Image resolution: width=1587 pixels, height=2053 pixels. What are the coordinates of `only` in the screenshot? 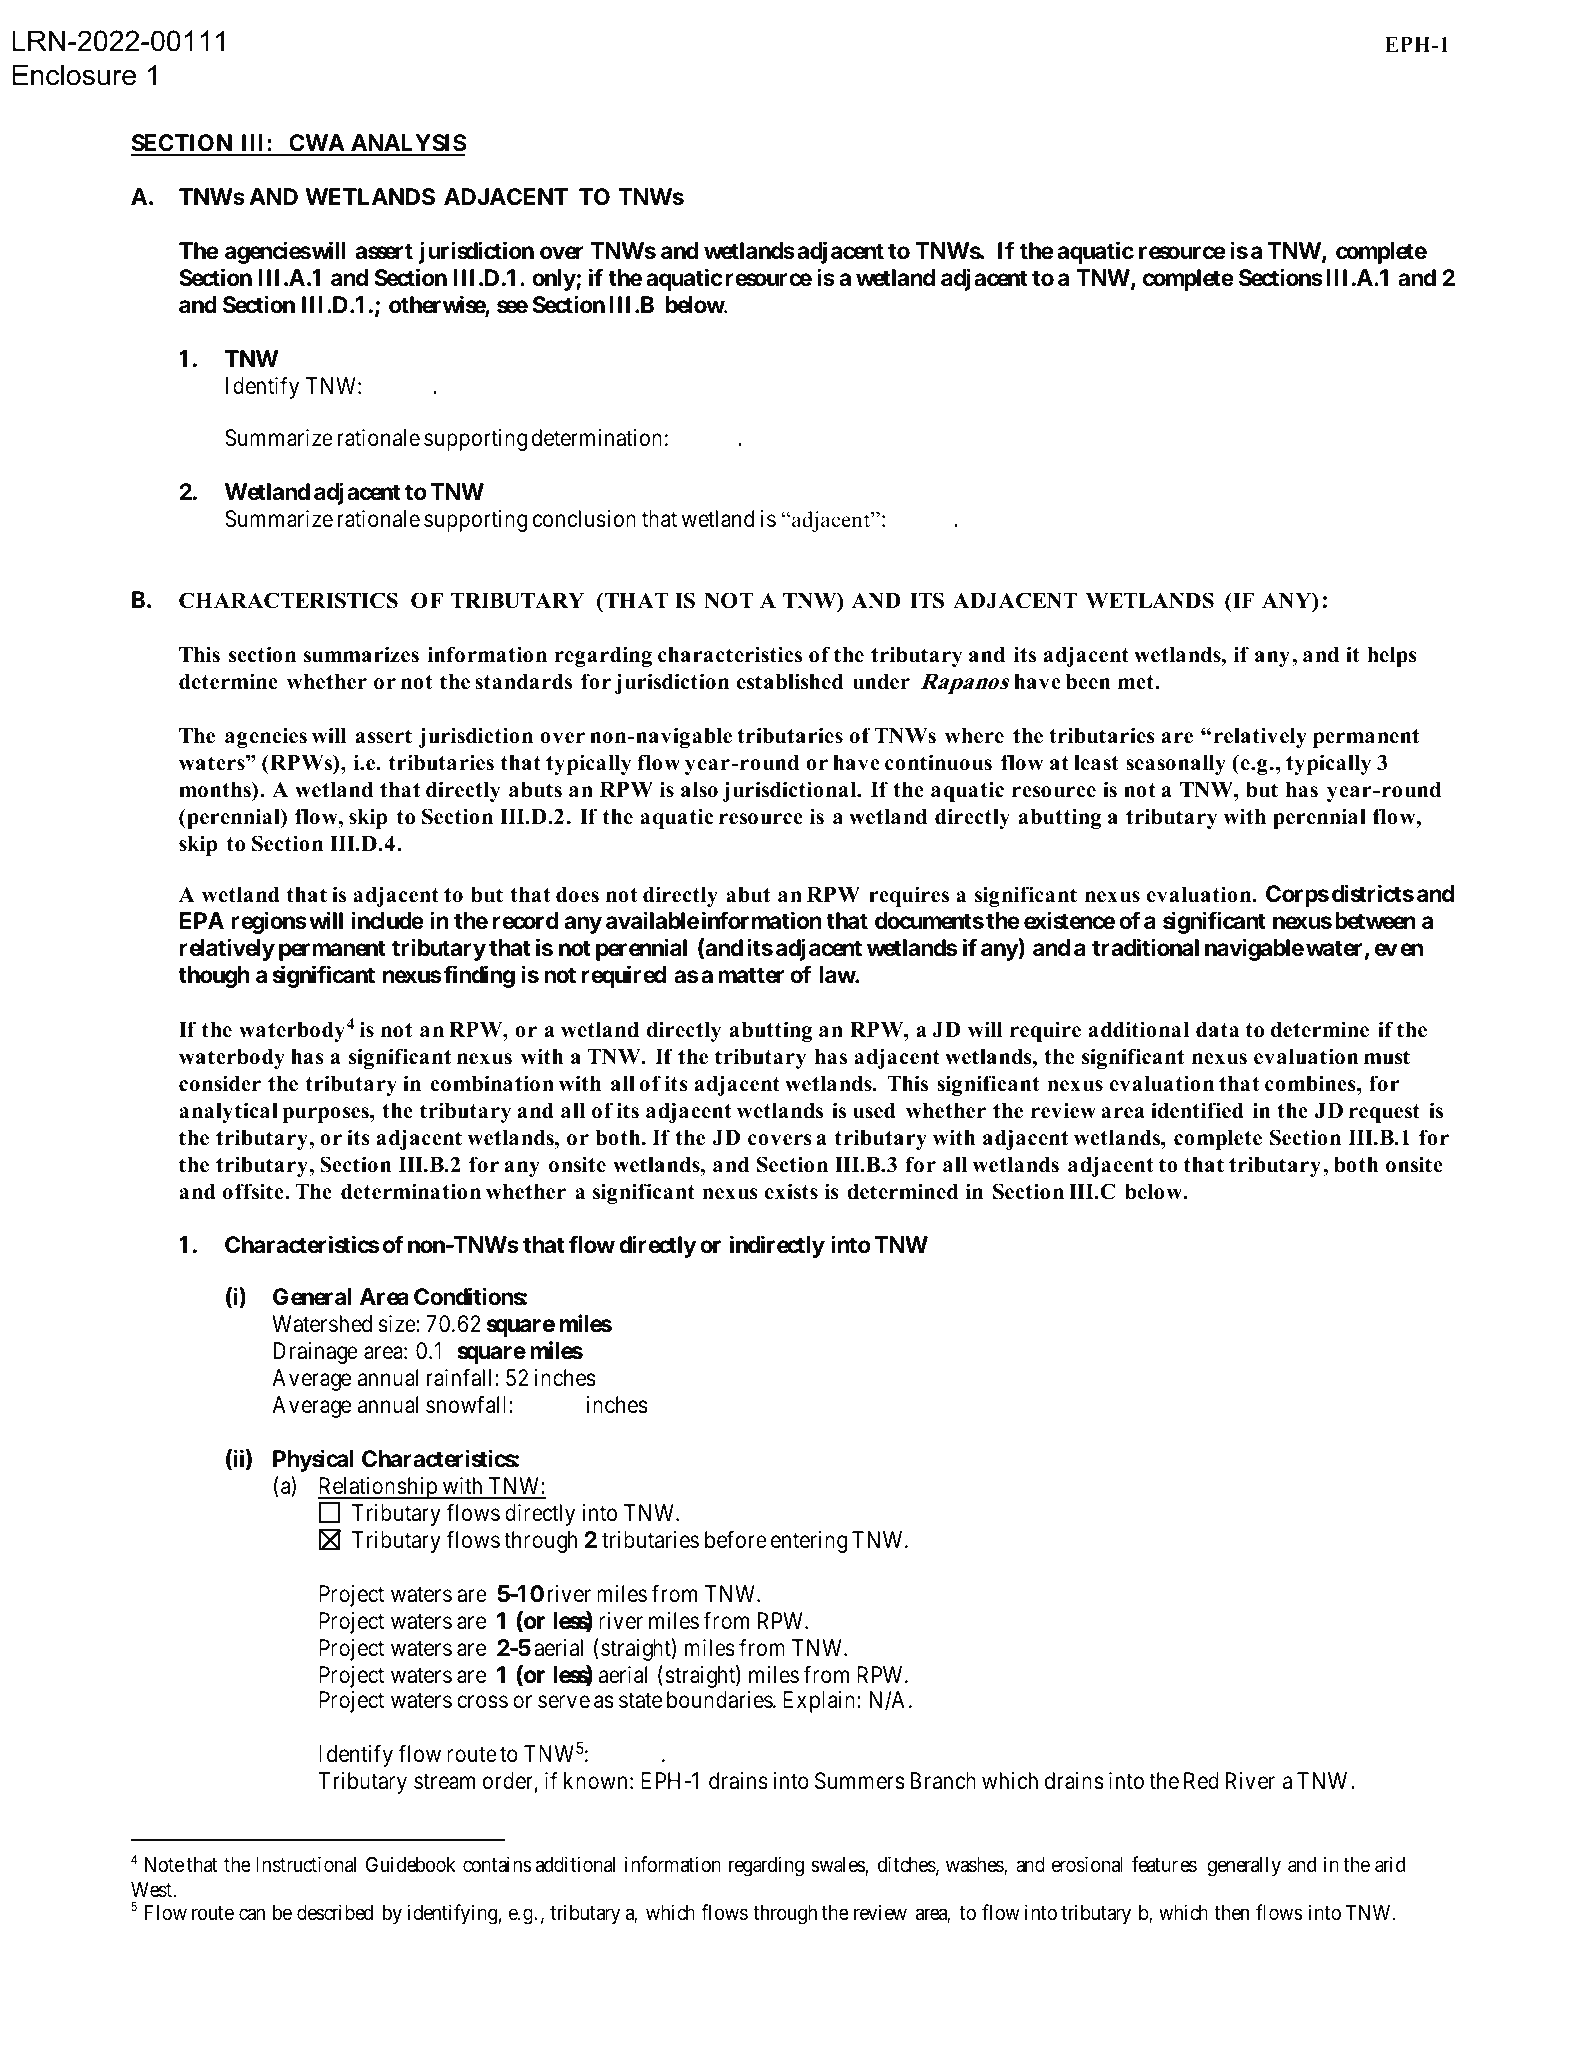 It's located at (554, 280).
